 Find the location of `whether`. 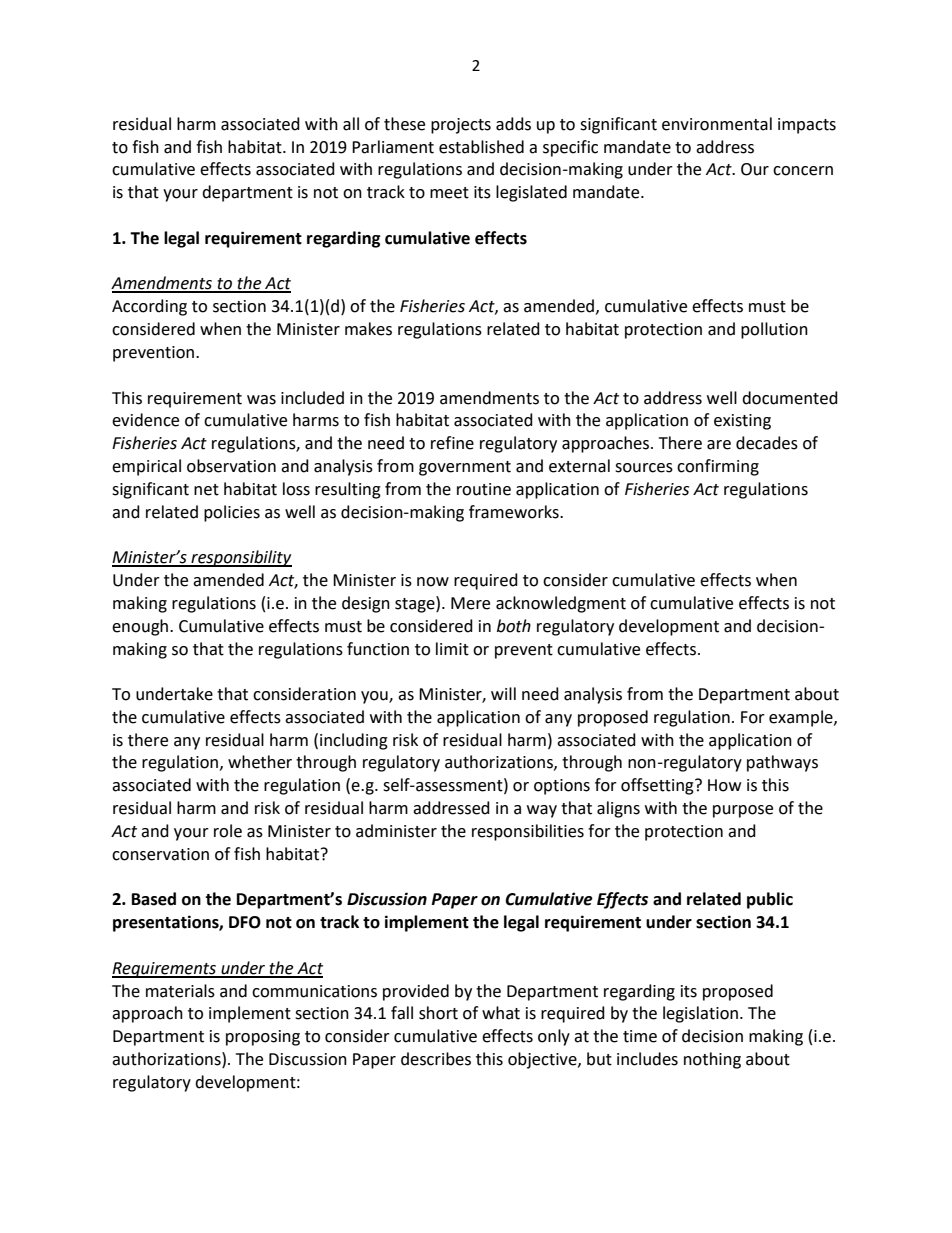

whether is located at coordinates (260, 762).
